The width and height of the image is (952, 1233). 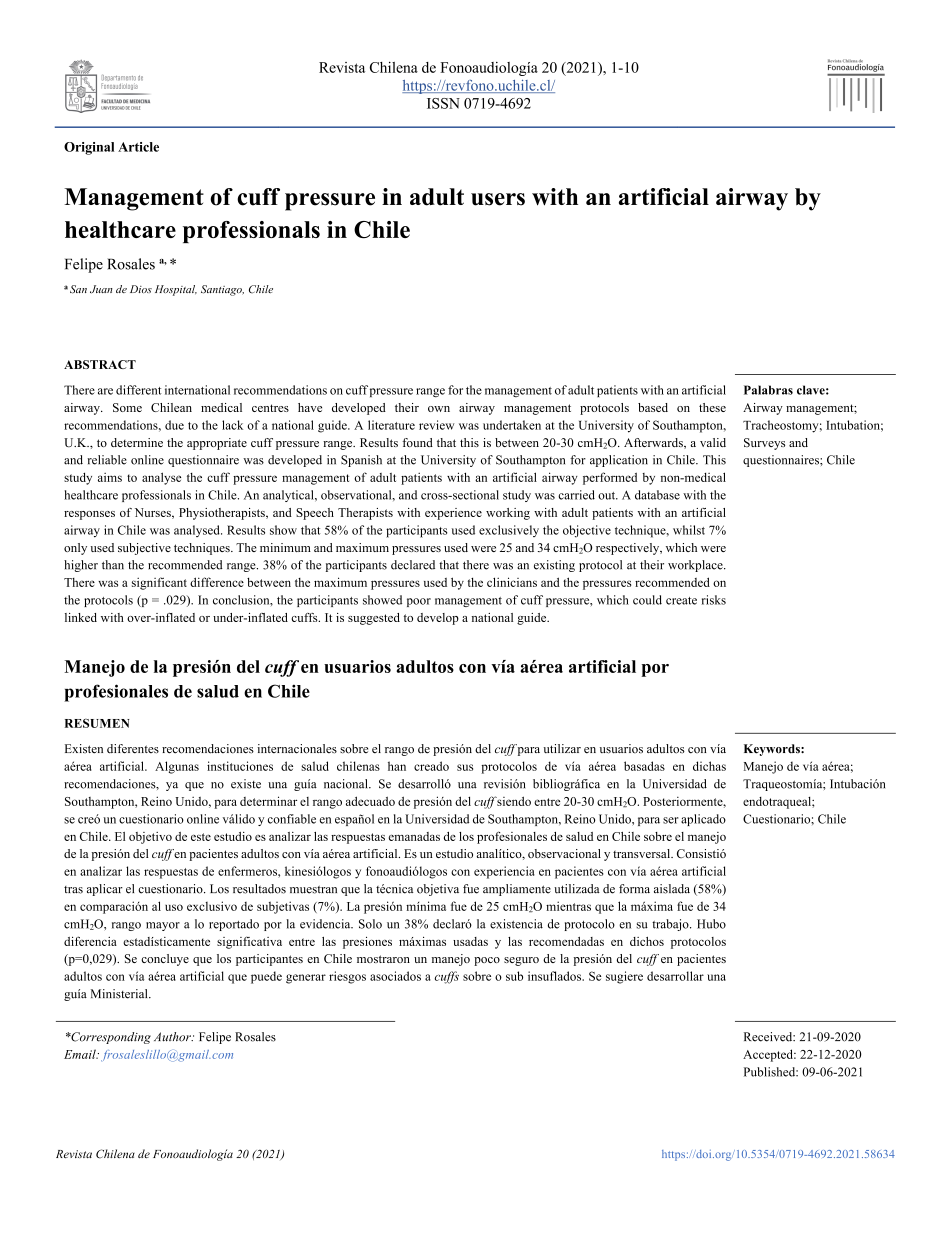 I want to click on diferentes, so click(x=133, y=749).
